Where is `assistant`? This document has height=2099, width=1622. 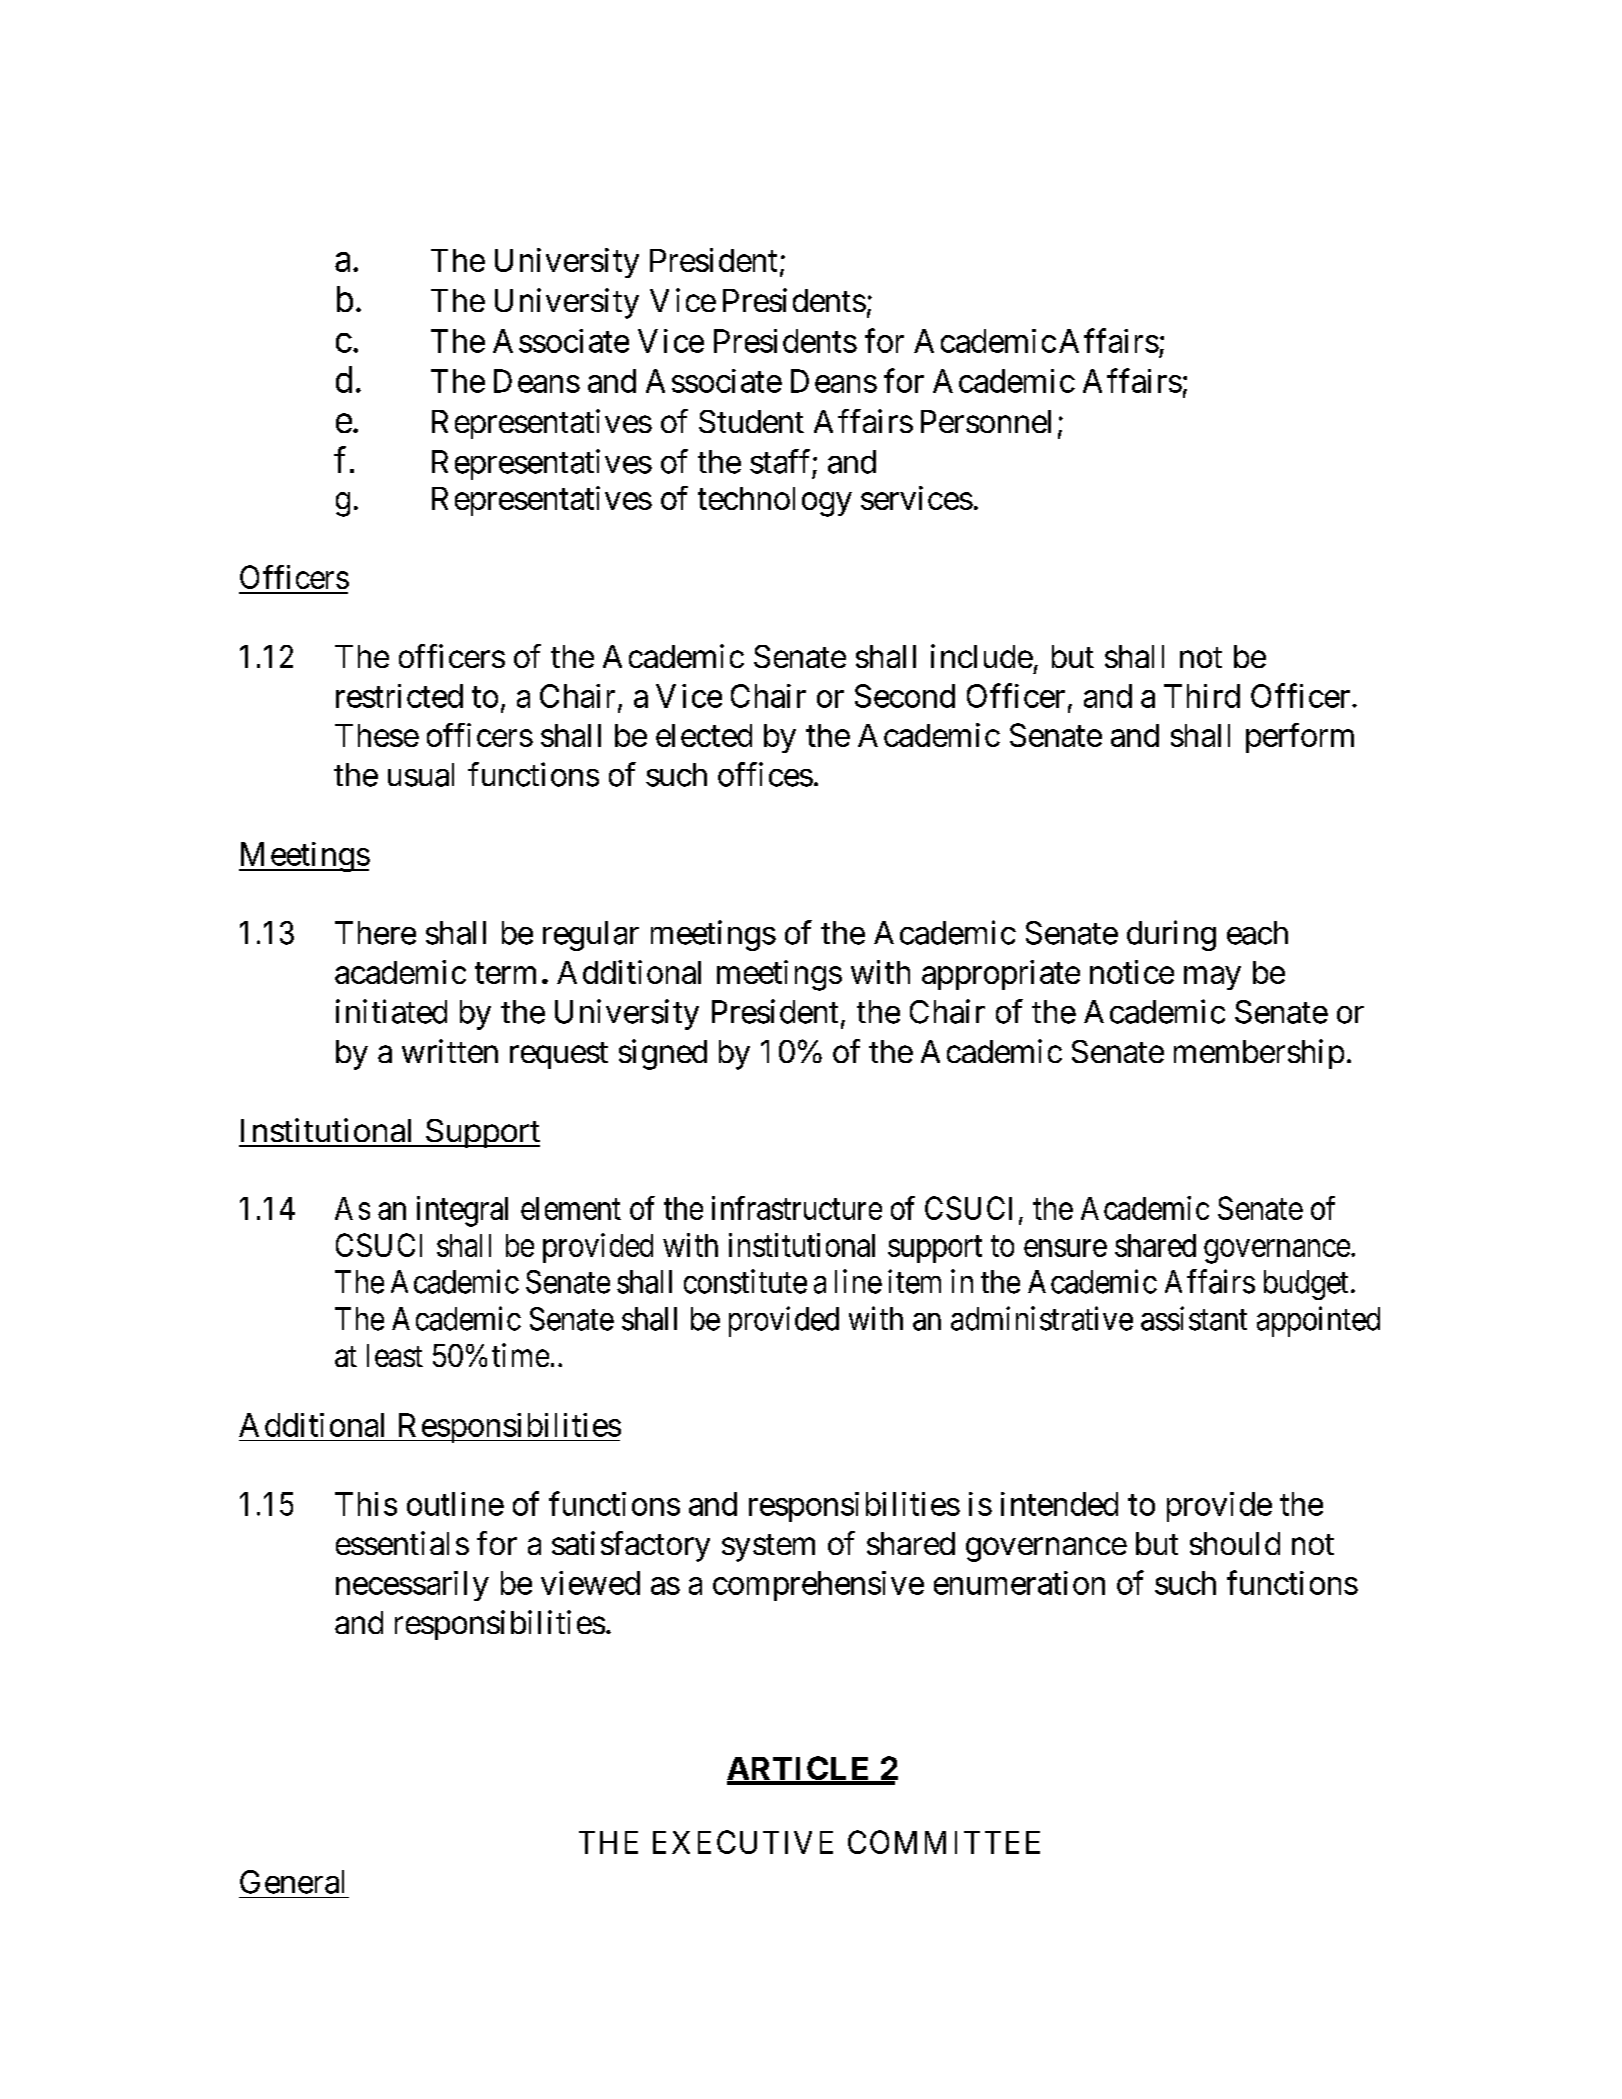 assistant is located at coordinates (1194, 1318).
